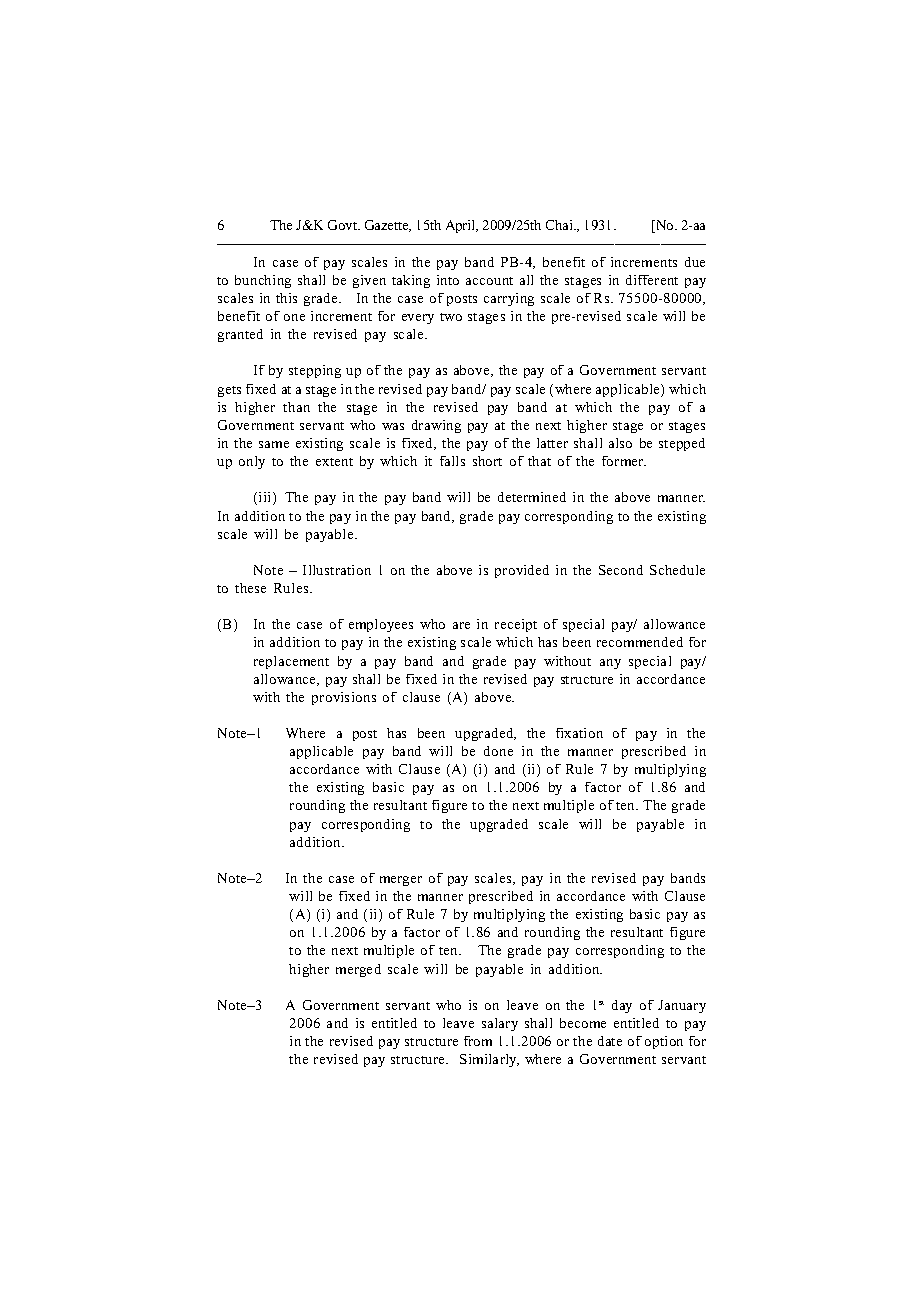  What do you see at coordinates (652, 280) in the screenshot?
I see `different` at bounding box center [652, 280].
